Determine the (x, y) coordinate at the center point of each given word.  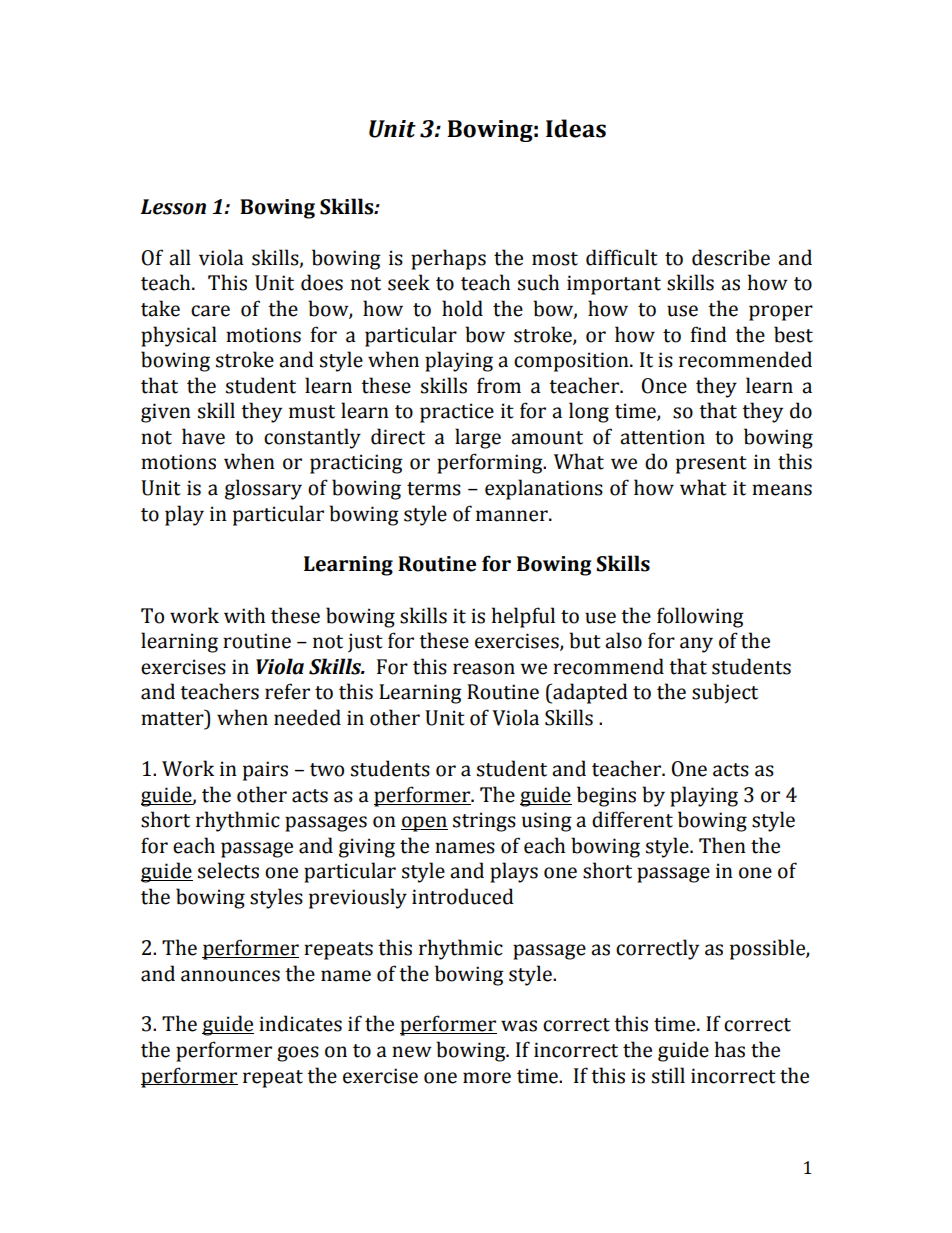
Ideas (576, 128)
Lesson (173, 207)
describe (731, 257)
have (203, 436)
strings (484, 822)
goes (298, 1054)
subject (725, 693)
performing (491, 463)
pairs (265, 771)
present (711, 465)
